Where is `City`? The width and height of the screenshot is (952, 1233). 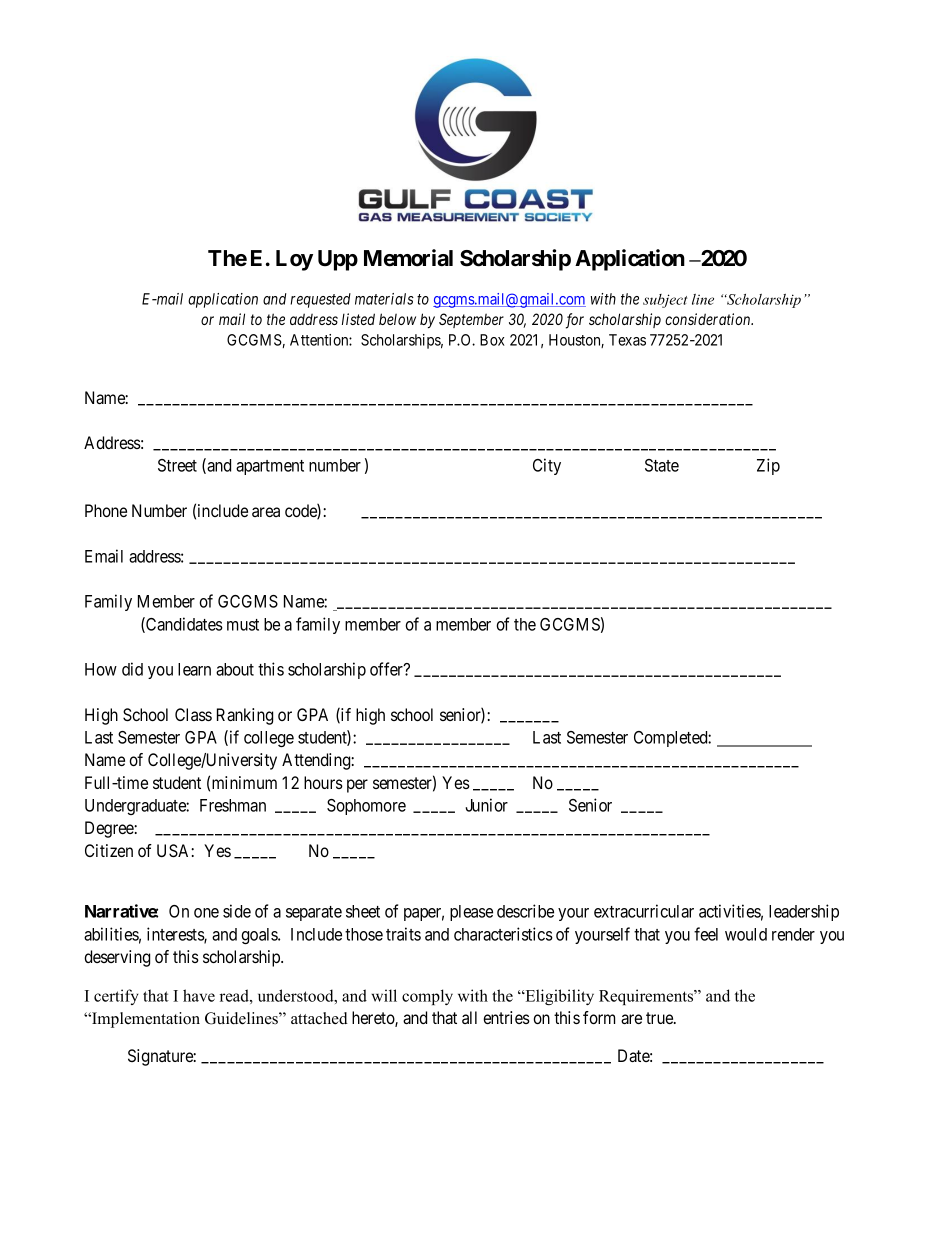 City is located at coordinates (547, 466).
